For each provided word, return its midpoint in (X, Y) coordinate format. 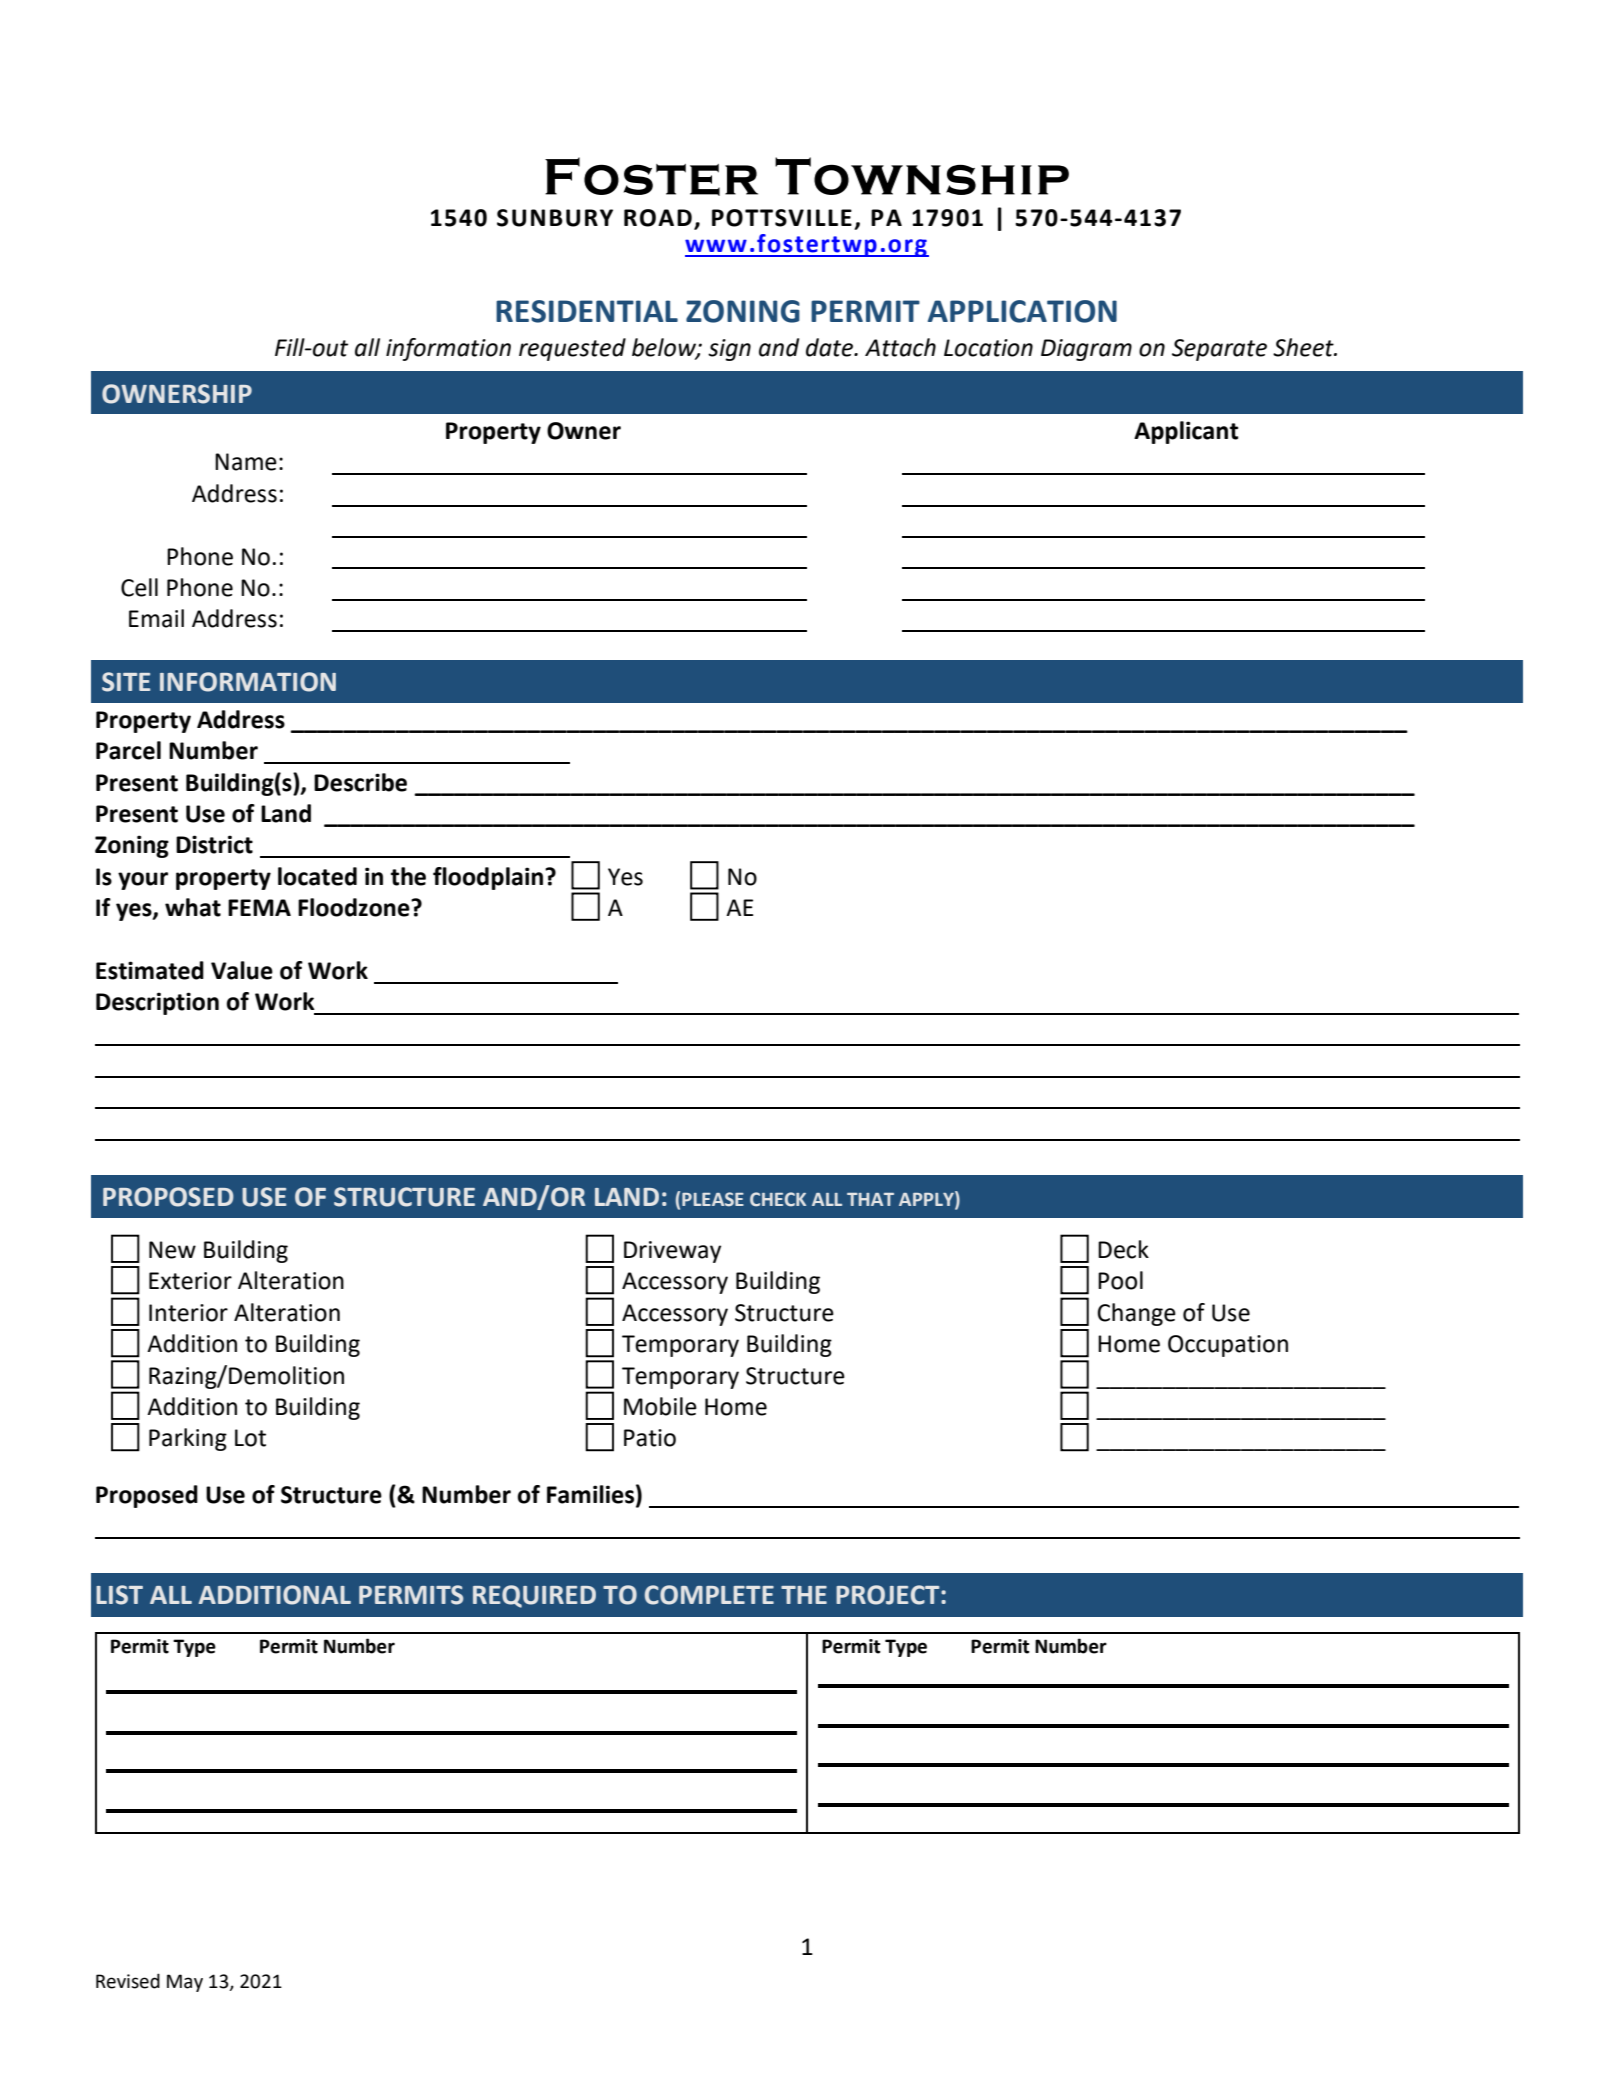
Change (1136, 1314)
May (185, 1983)
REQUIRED (534, 1596)
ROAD (658, 218)
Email (156, 618)
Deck (1123, 1249)
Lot (250, 1438)
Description (157, 1003)
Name (246, 462)
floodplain (488, 878)
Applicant (1186, 432)
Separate (1219, 350)
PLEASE (713, 1199)
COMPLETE (709, 1595)
